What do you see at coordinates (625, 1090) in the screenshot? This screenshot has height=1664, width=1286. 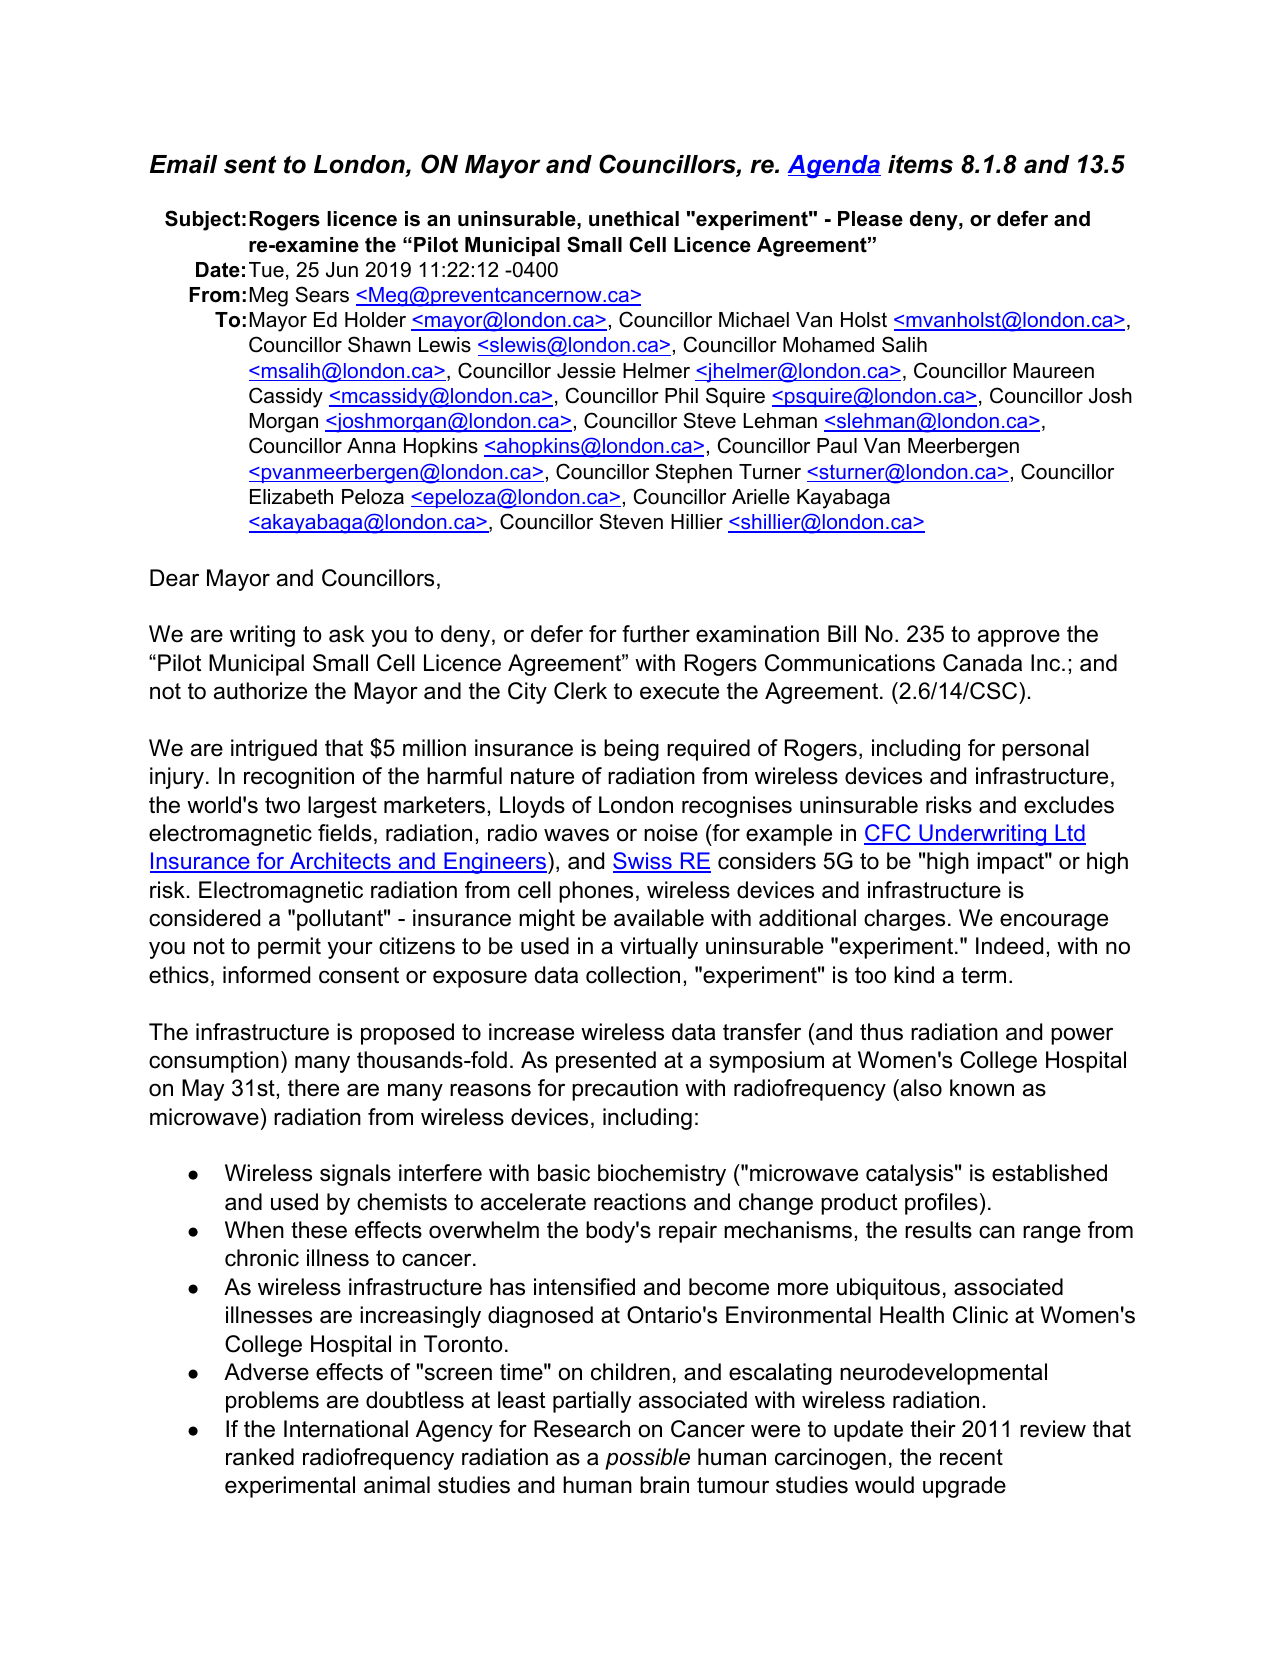 I see `precaution` at bounding box center [625, 1090].
